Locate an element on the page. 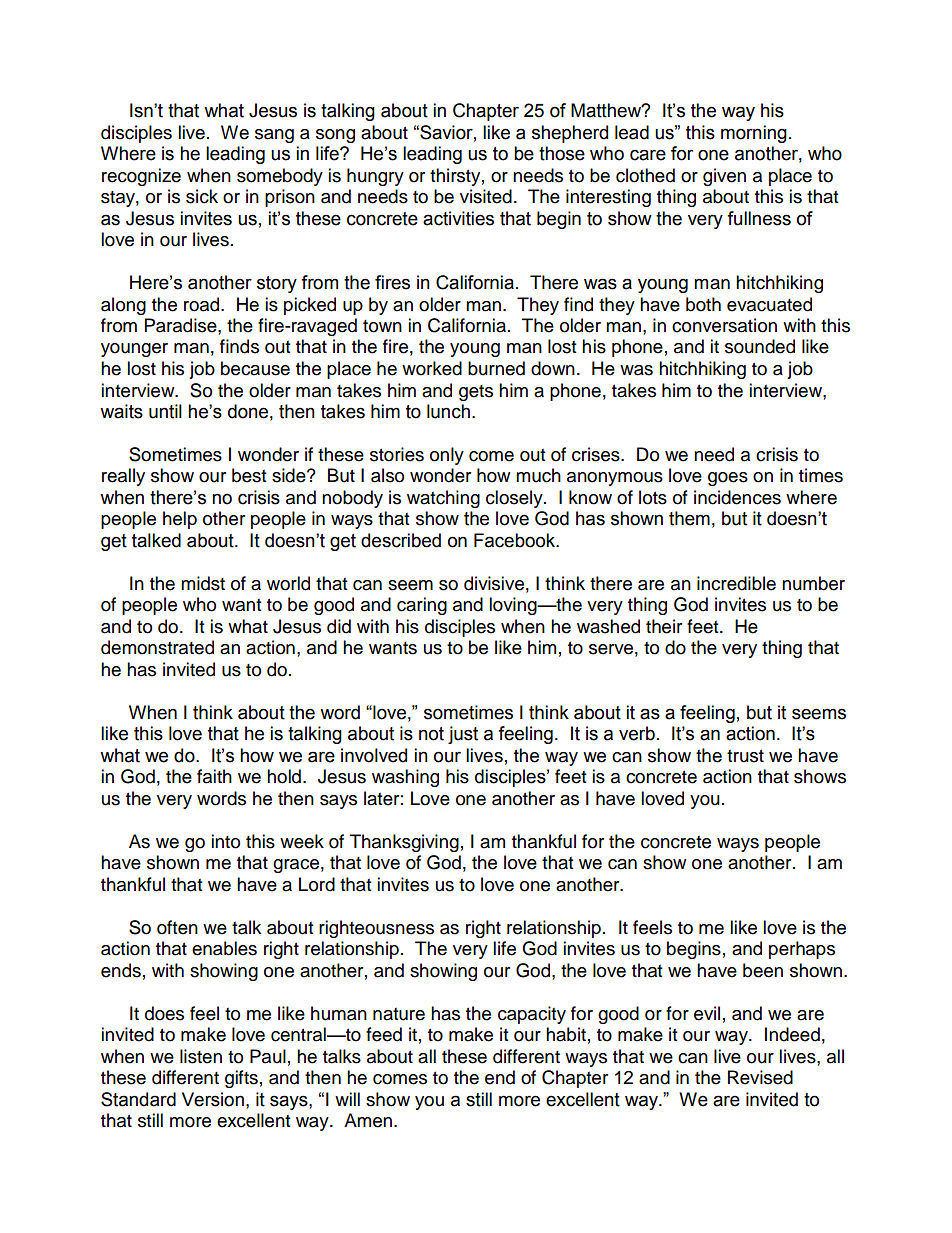 This page has height=1233, width=952. given is located at coordinates (724, 177).
